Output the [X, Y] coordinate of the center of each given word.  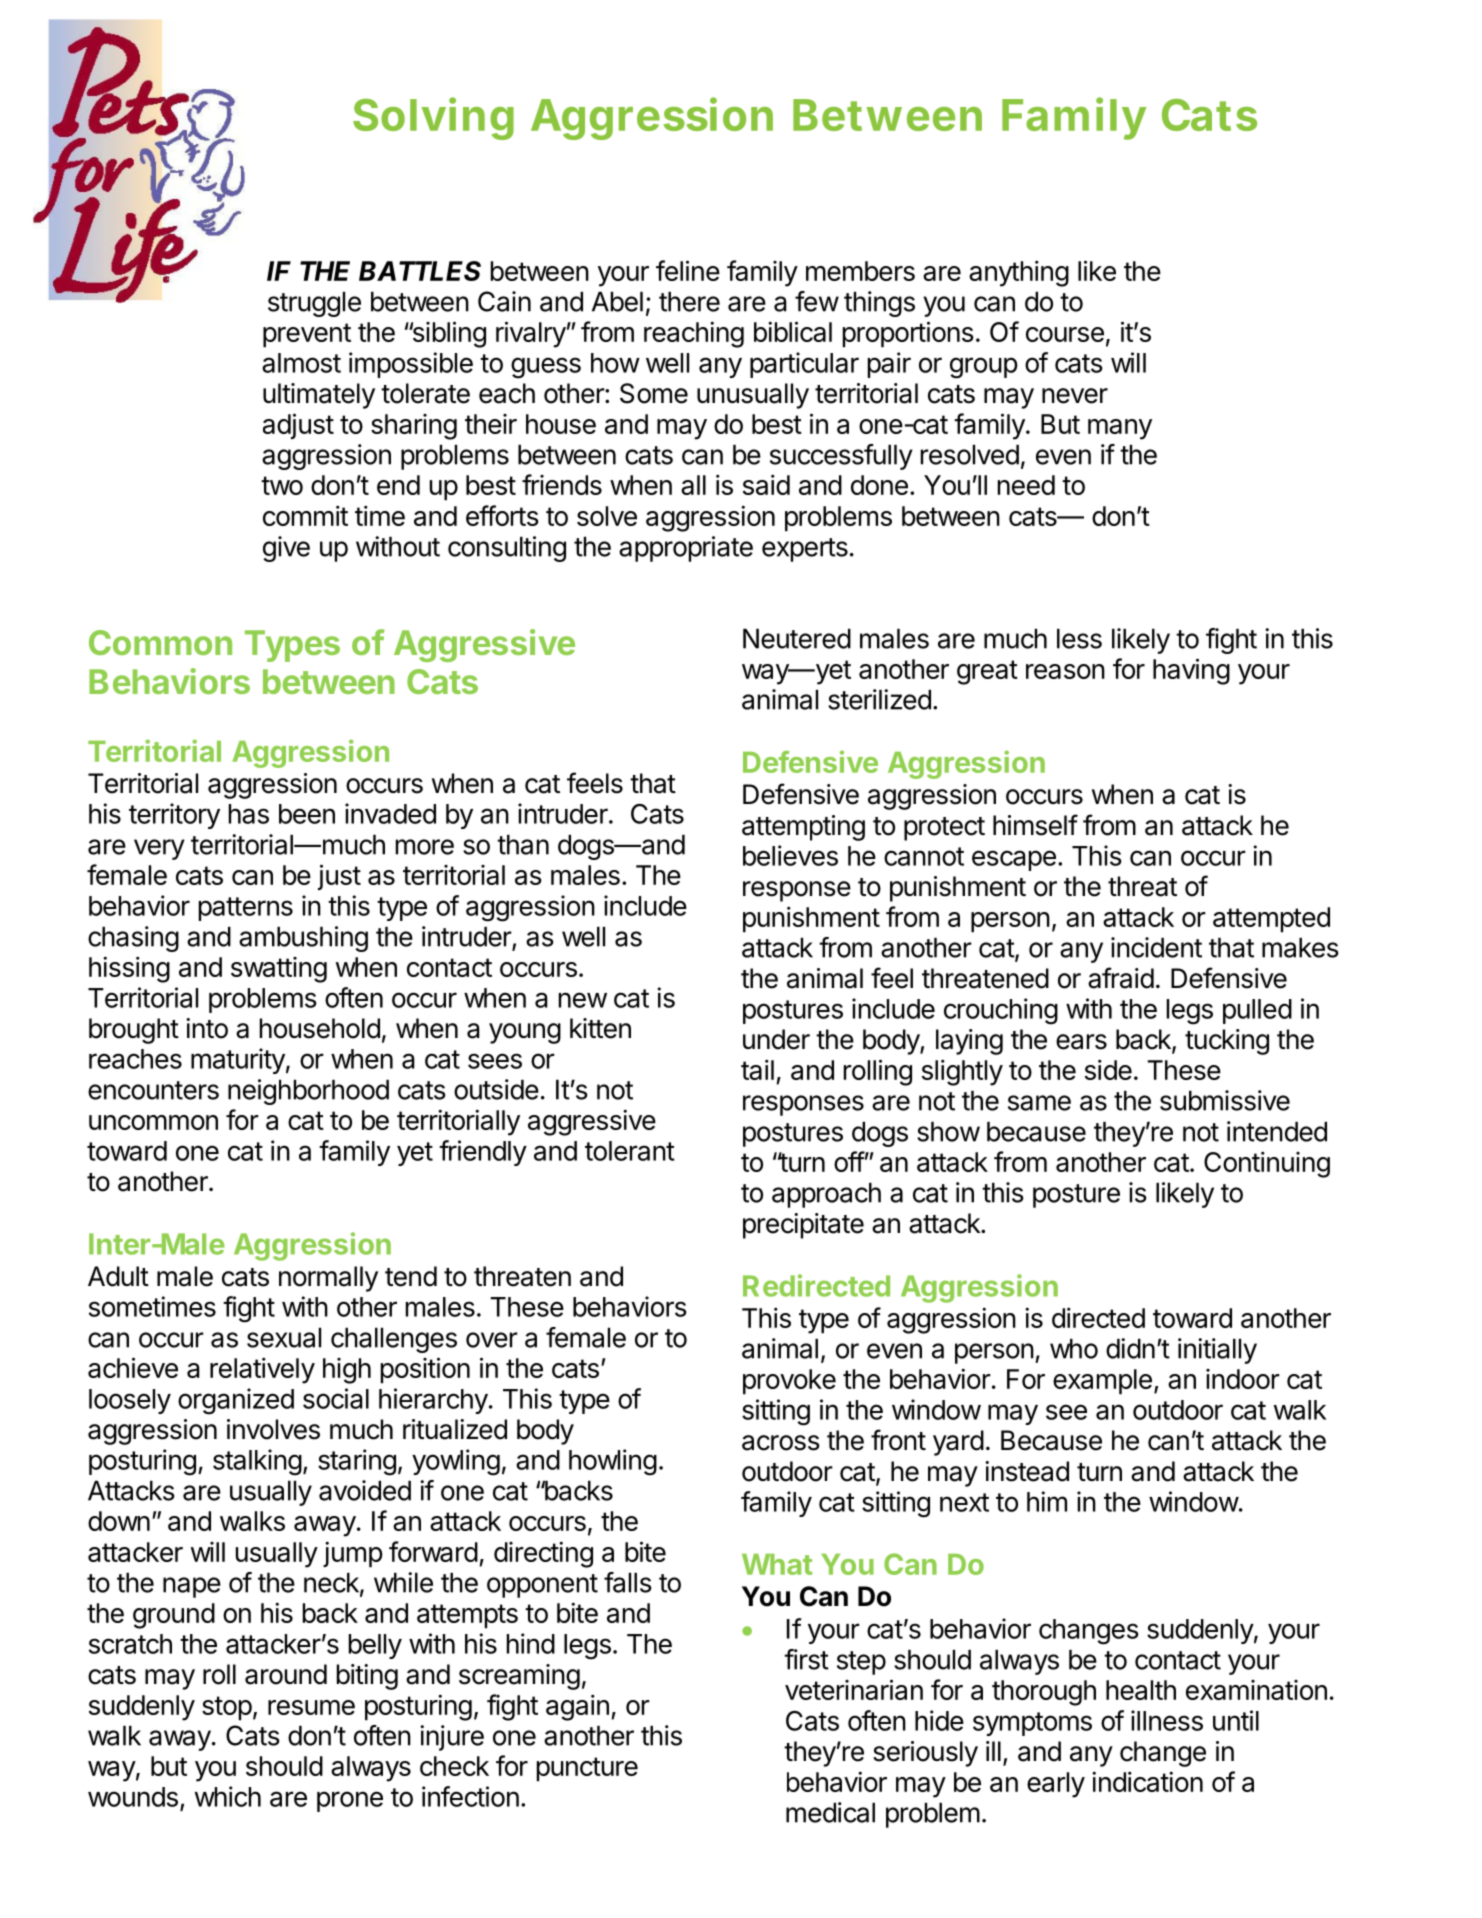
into [207, 1028]
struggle [314, 304]
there [689, 301]
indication [1147, 1781]
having [1191, 671]
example [1102, 1382]
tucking [1227, 1042]
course [1065, 334]
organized [236, 1401]
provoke [789, 1382]
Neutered [797, 638]
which [228, 1796]
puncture [587, 1769]
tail [757, 1069]
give [286, 549]
